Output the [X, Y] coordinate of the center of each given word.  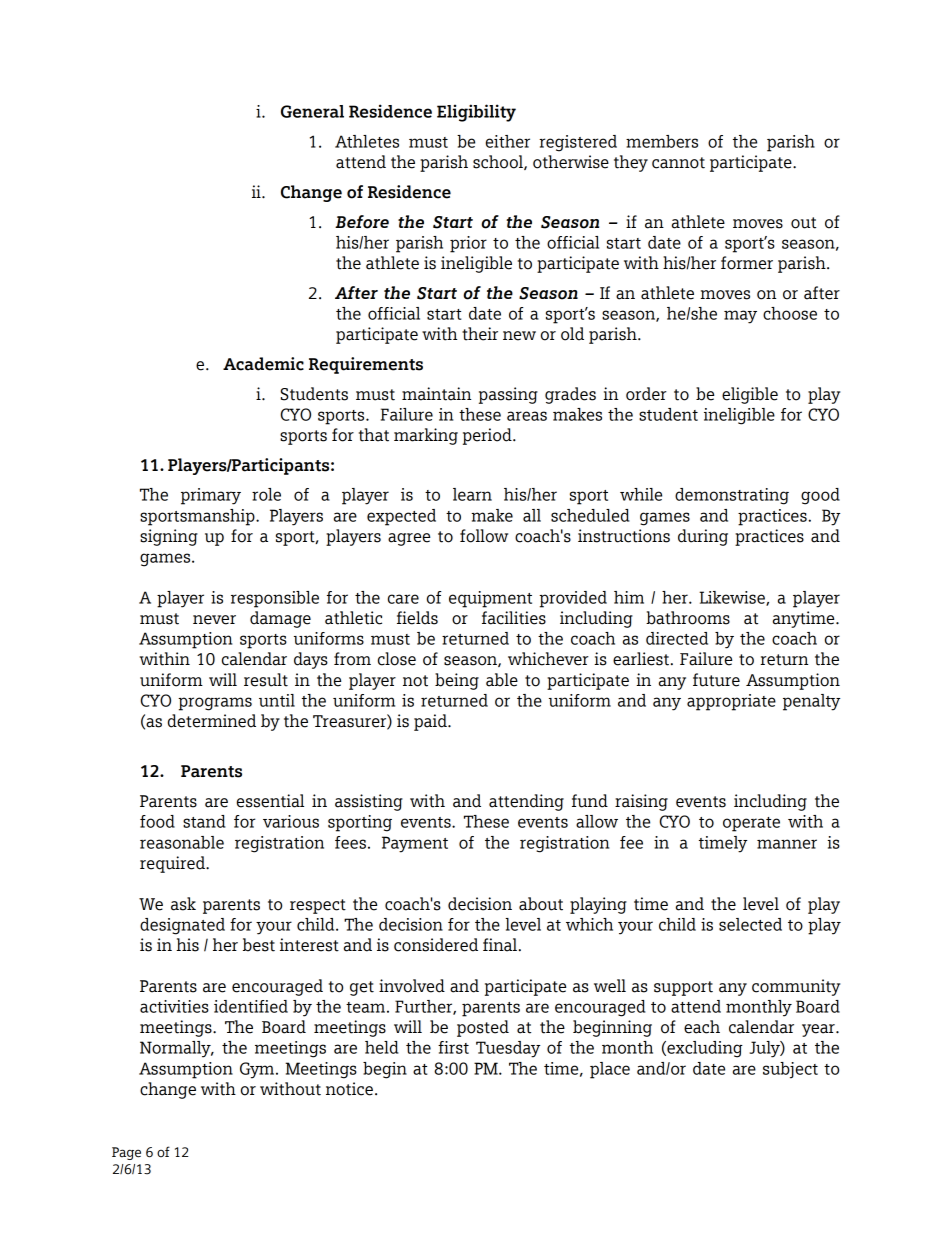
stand [204, 821]
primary [211, 496]
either [508, 141]
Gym [258, 1070]
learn [472, 494]
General [312, 111]
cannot [678, 163]
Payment [415, 844]
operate [751, 824]
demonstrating [732, 496]
